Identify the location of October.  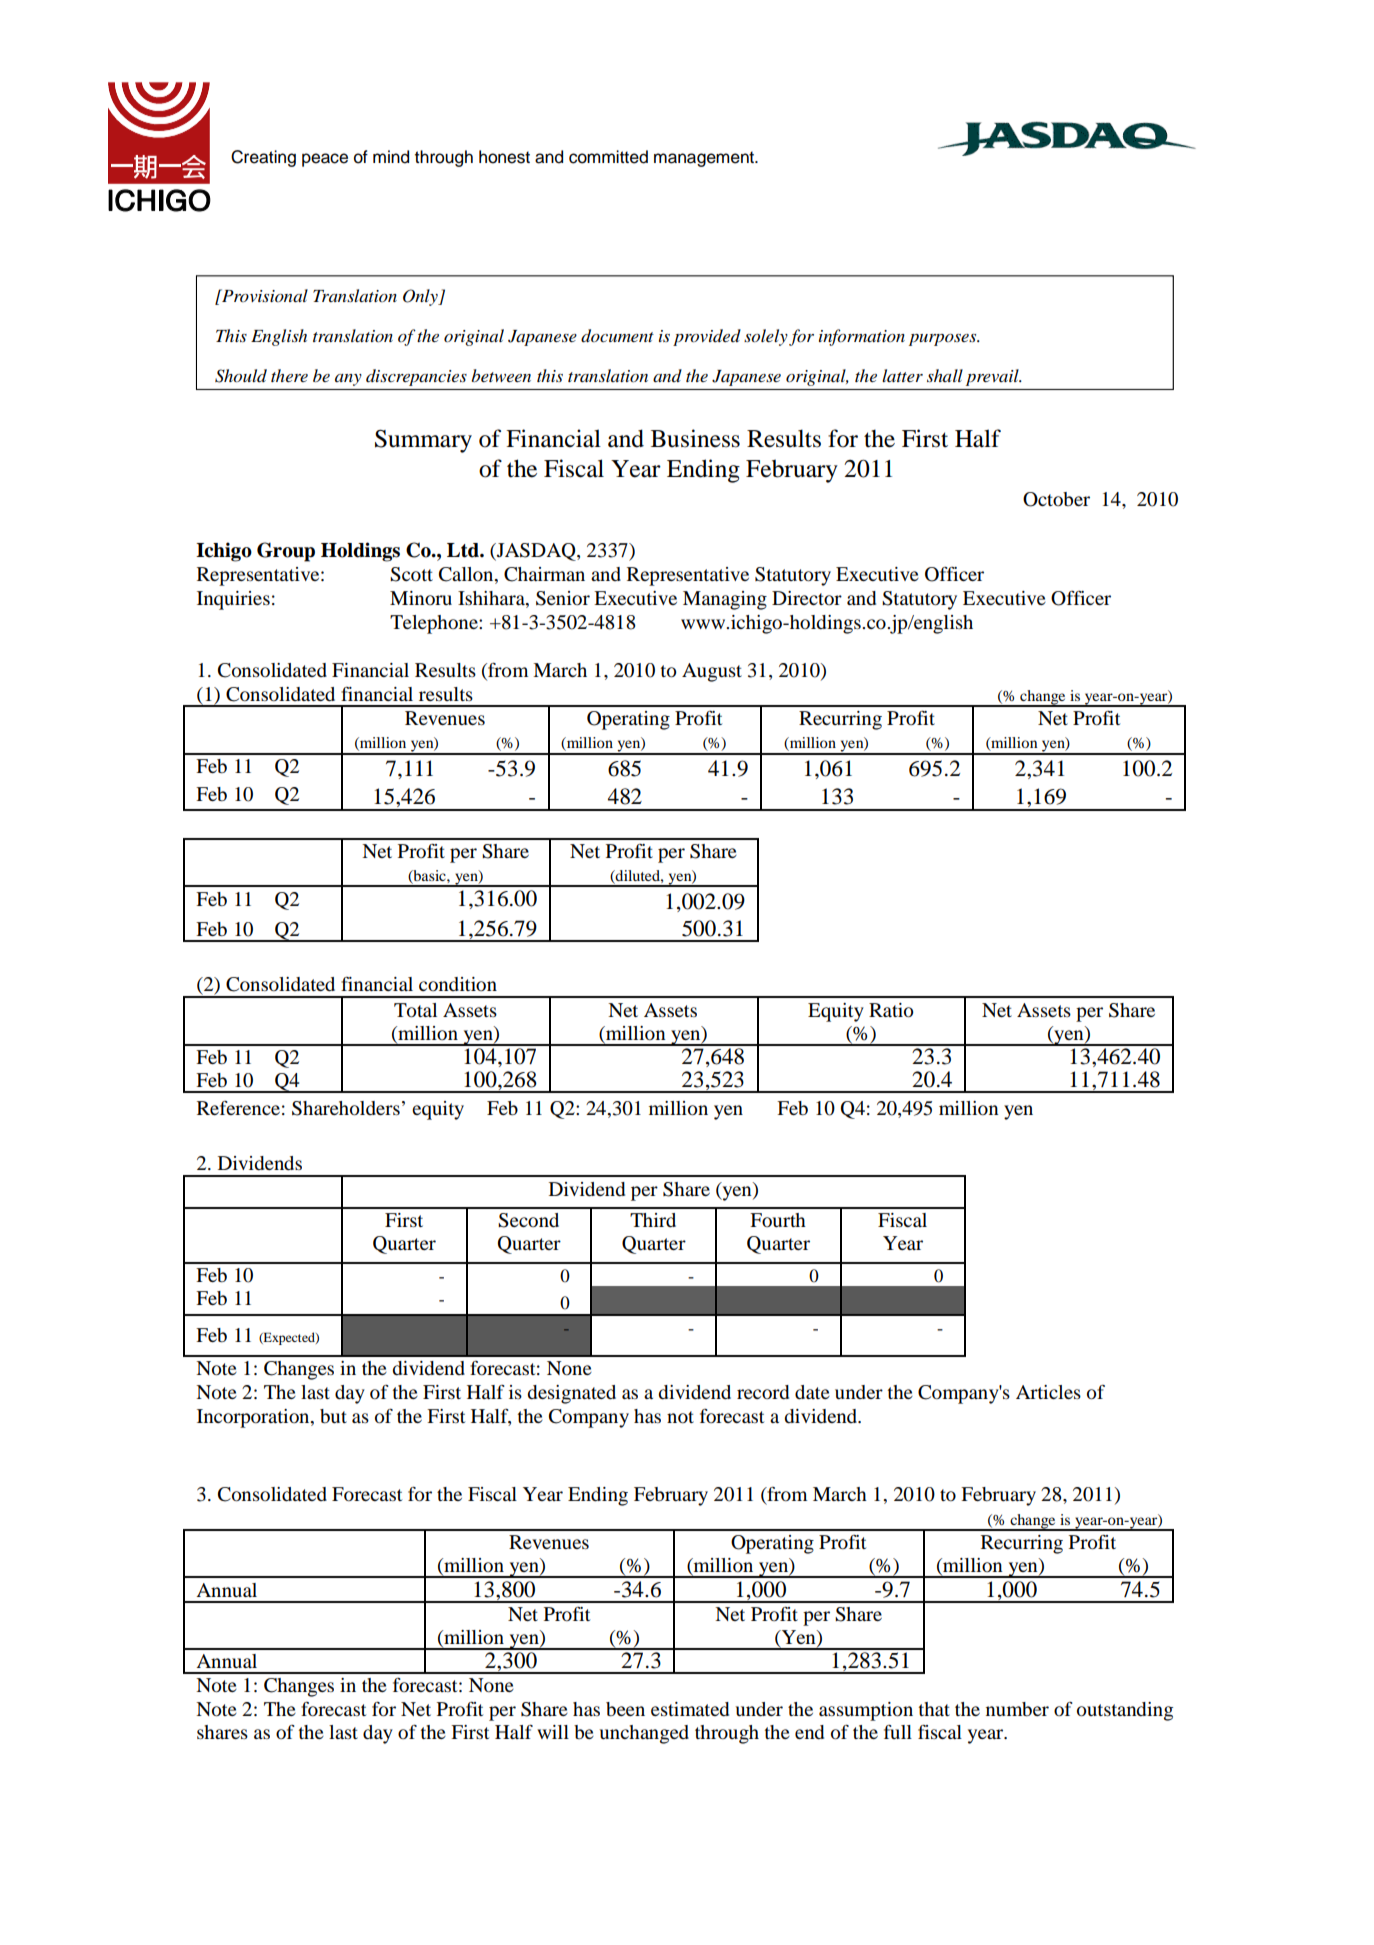
(1056, 499).
